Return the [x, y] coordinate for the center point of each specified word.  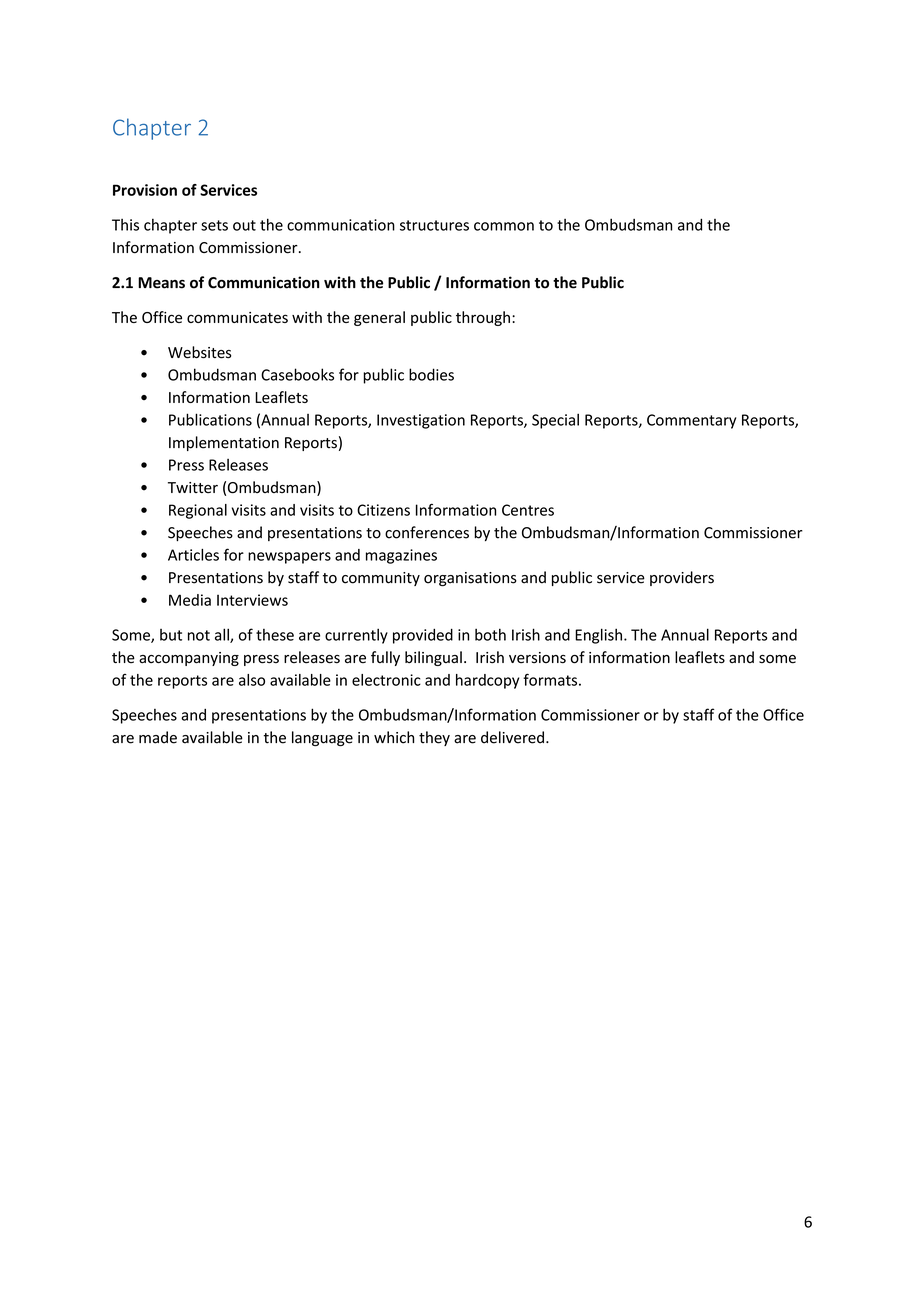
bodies [431, 374]
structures [434, 225]
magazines [401, 556]
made [158, 737]
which [394, 737]
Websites [199, 352]
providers [682, 578]
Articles [193, 555]
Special [555, 421]
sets [214, 225]
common [504, 226]
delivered [512, 737]
